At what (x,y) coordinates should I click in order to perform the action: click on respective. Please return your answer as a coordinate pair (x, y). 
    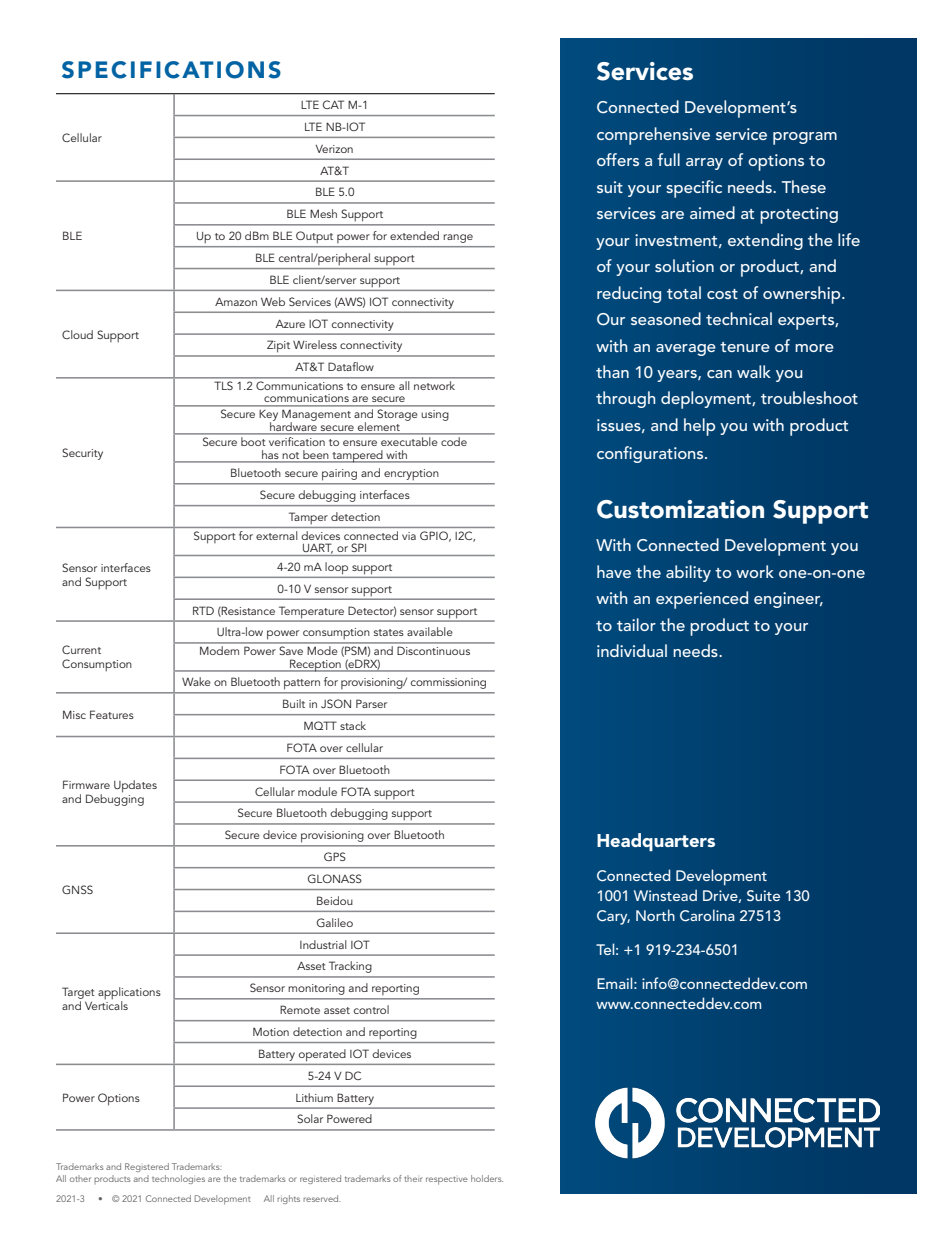
    Looking at the image, I should click on (447, 1180).
